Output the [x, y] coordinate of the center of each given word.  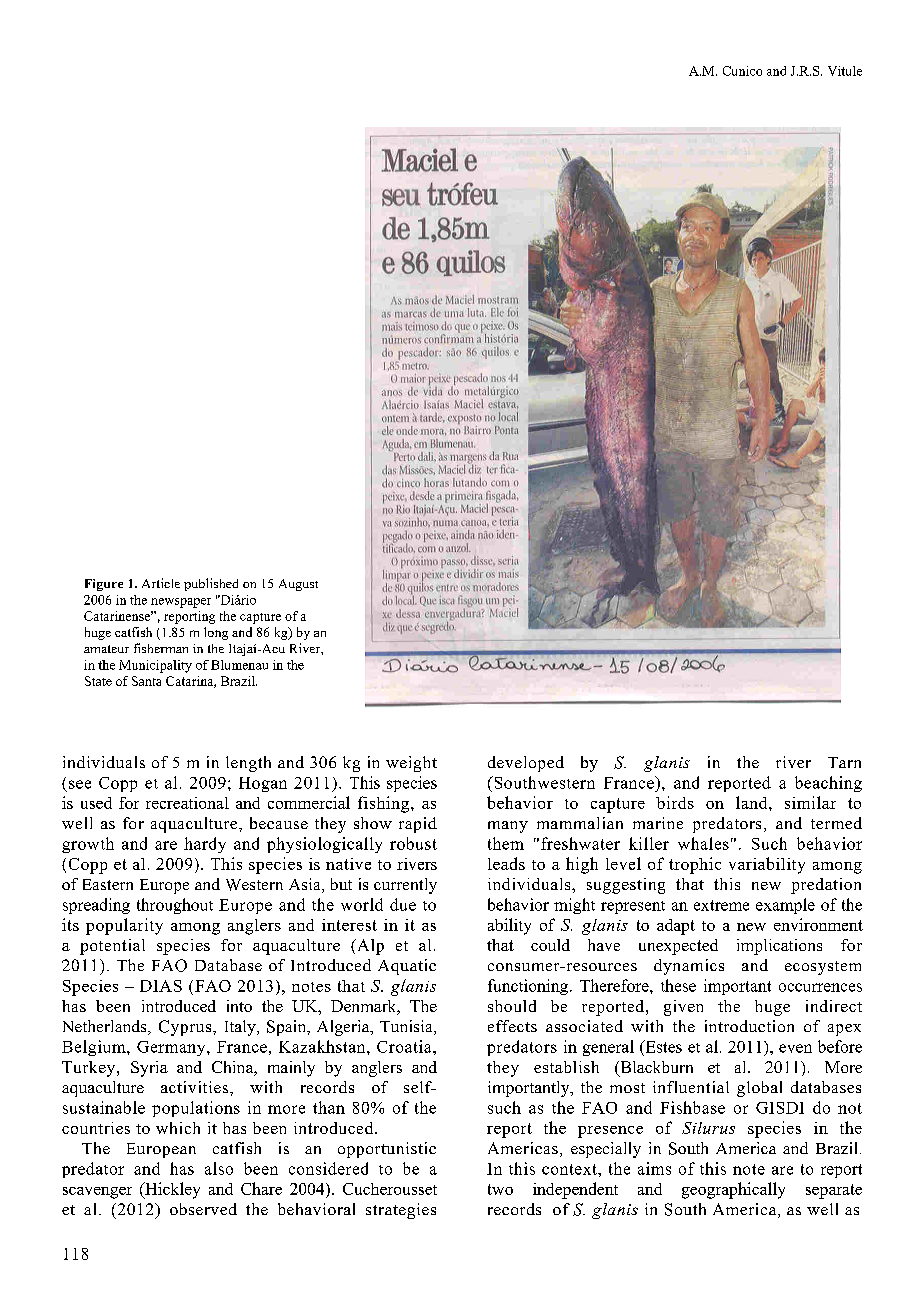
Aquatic [407, 967]
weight [411, 764]
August [298, 585]
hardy [205, 845]
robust [413, 843]
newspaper [181, 603]
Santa [146, 681]
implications [779, 947]
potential [112, 947]
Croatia [405, 1046]
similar [810, 802]
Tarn [844, 762]
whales [703, 843]
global [759, 1089]
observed [203, 1209]
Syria [149, 1069]
